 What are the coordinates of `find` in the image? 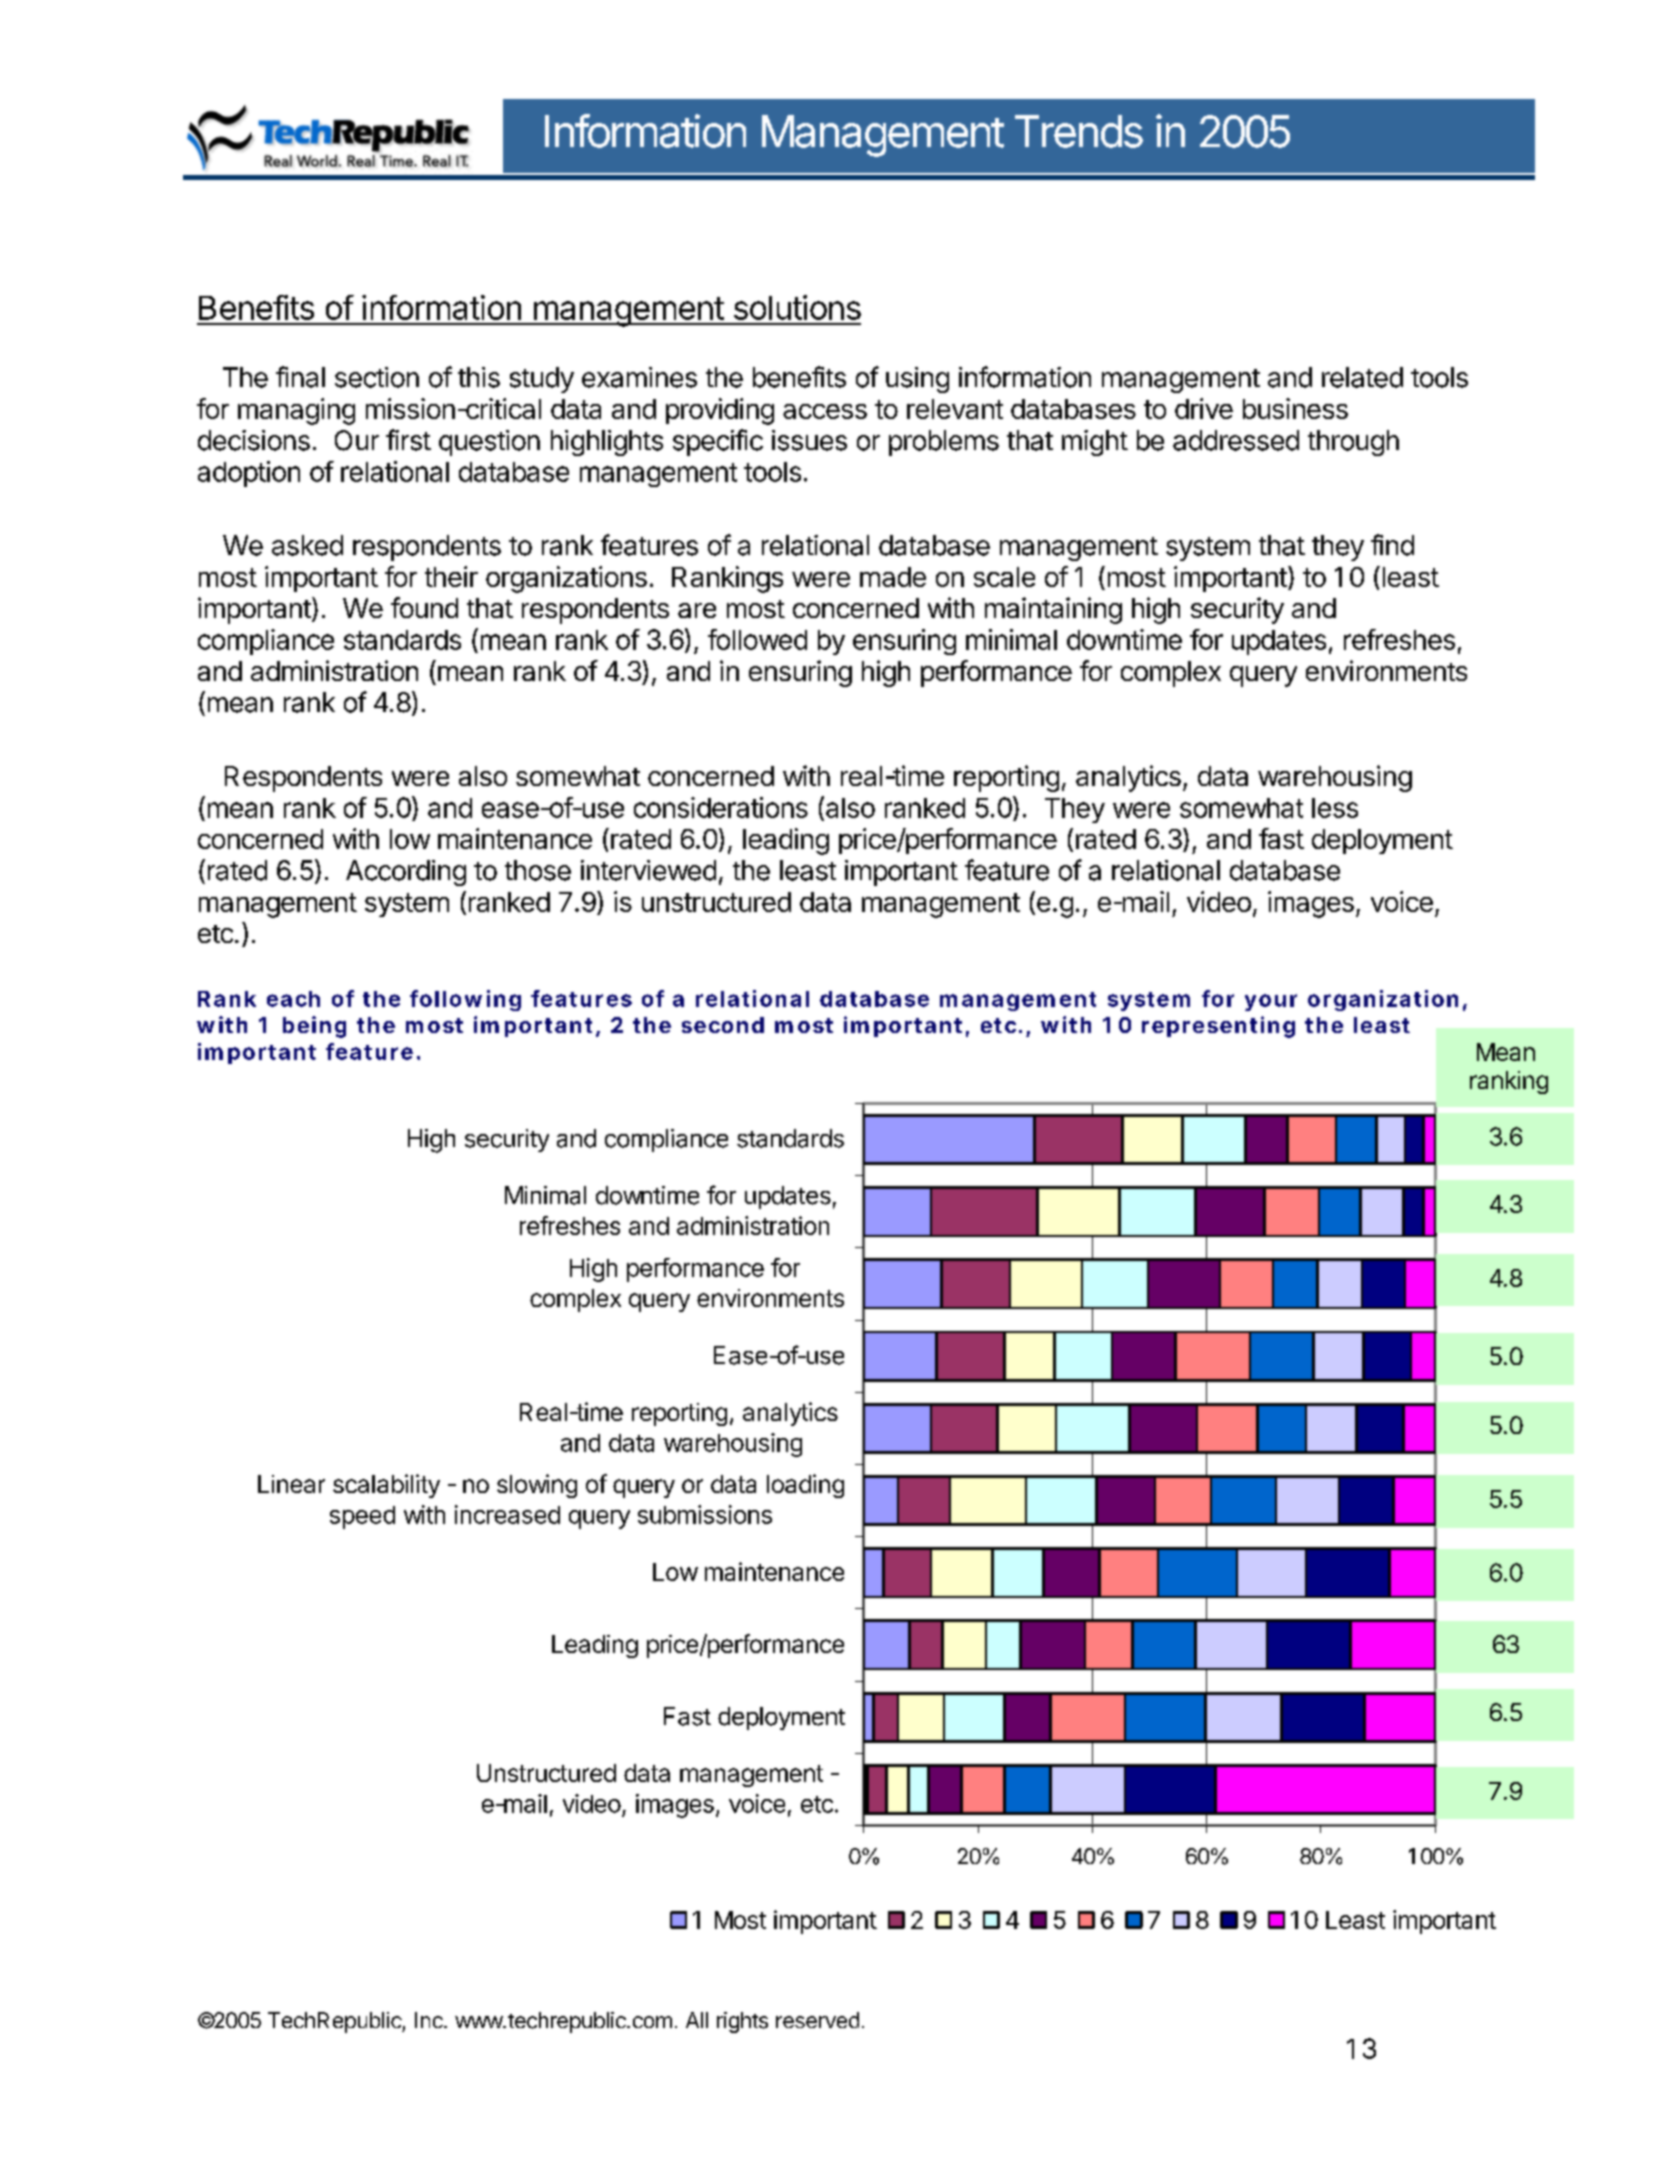 It's located at (1392, 545).
